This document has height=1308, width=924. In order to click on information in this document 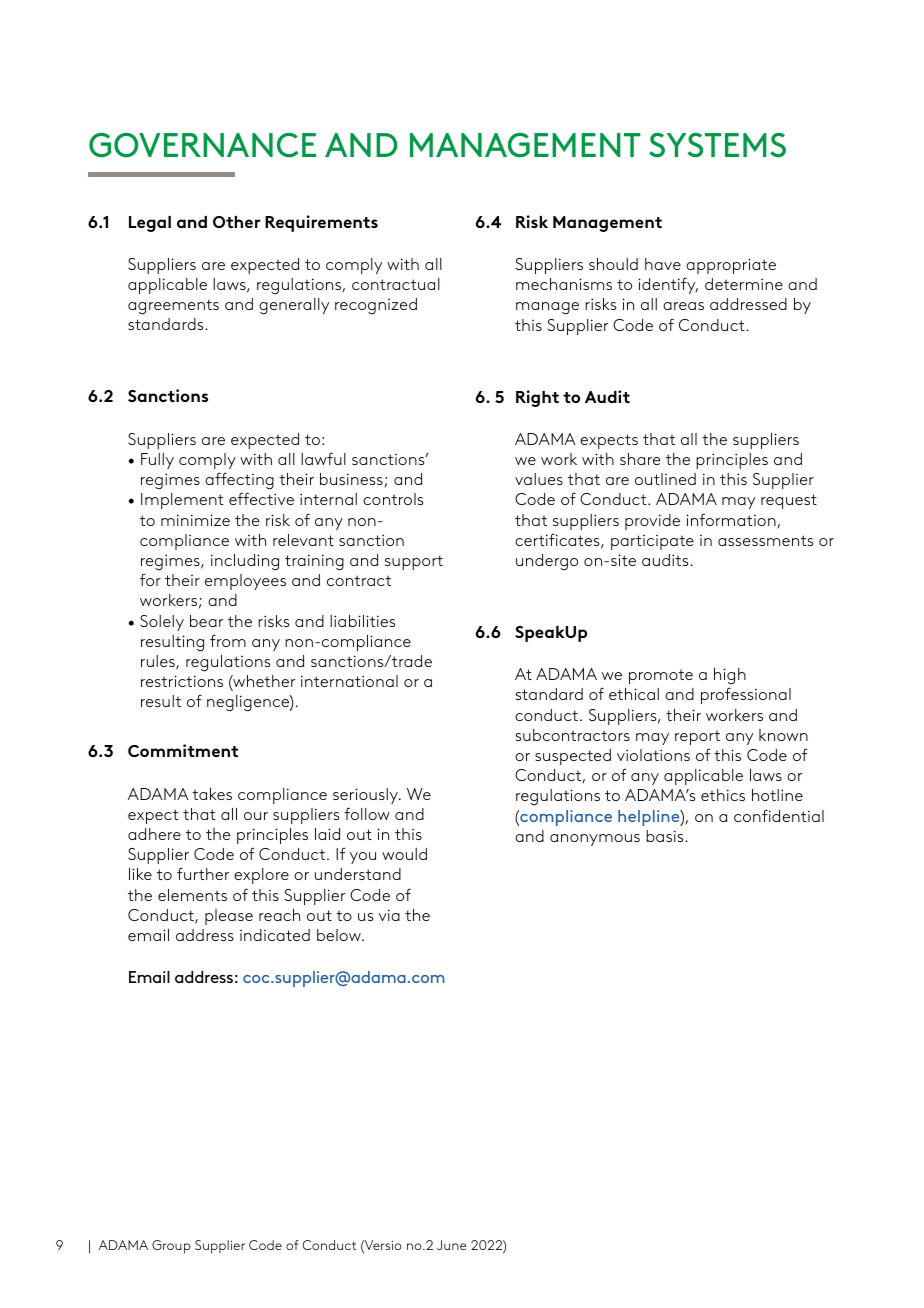, I will do `click(732, 520)`.
